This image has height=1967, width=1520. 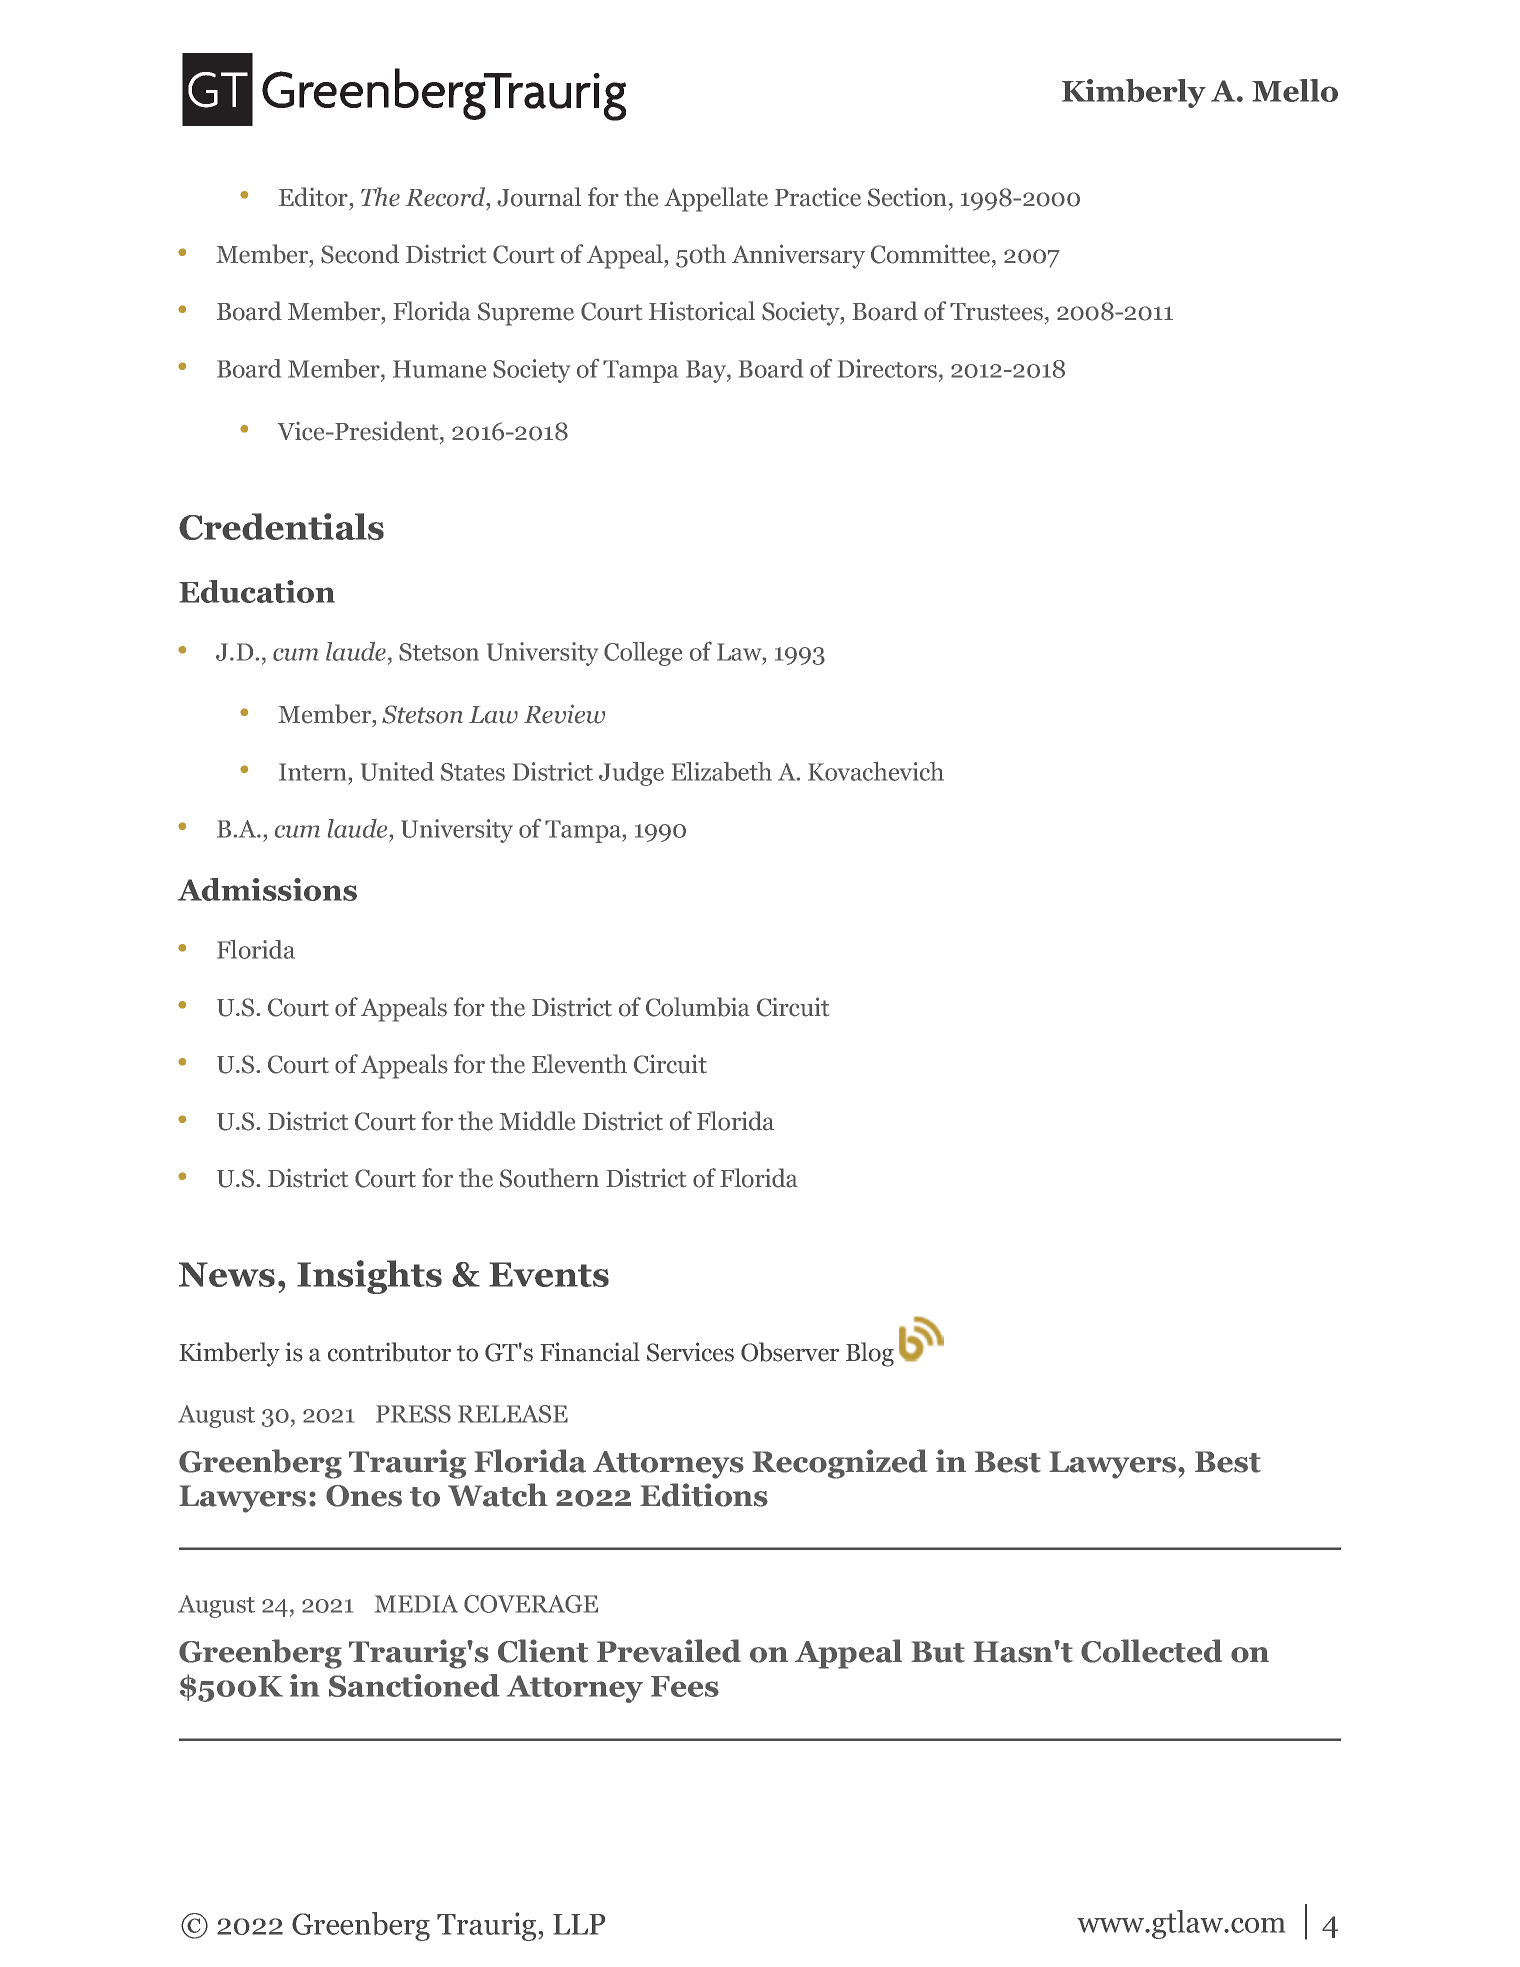 What do you see at coordinates (314, 197) in the image?
I see `Editor` at bounding box center [314, 197].
